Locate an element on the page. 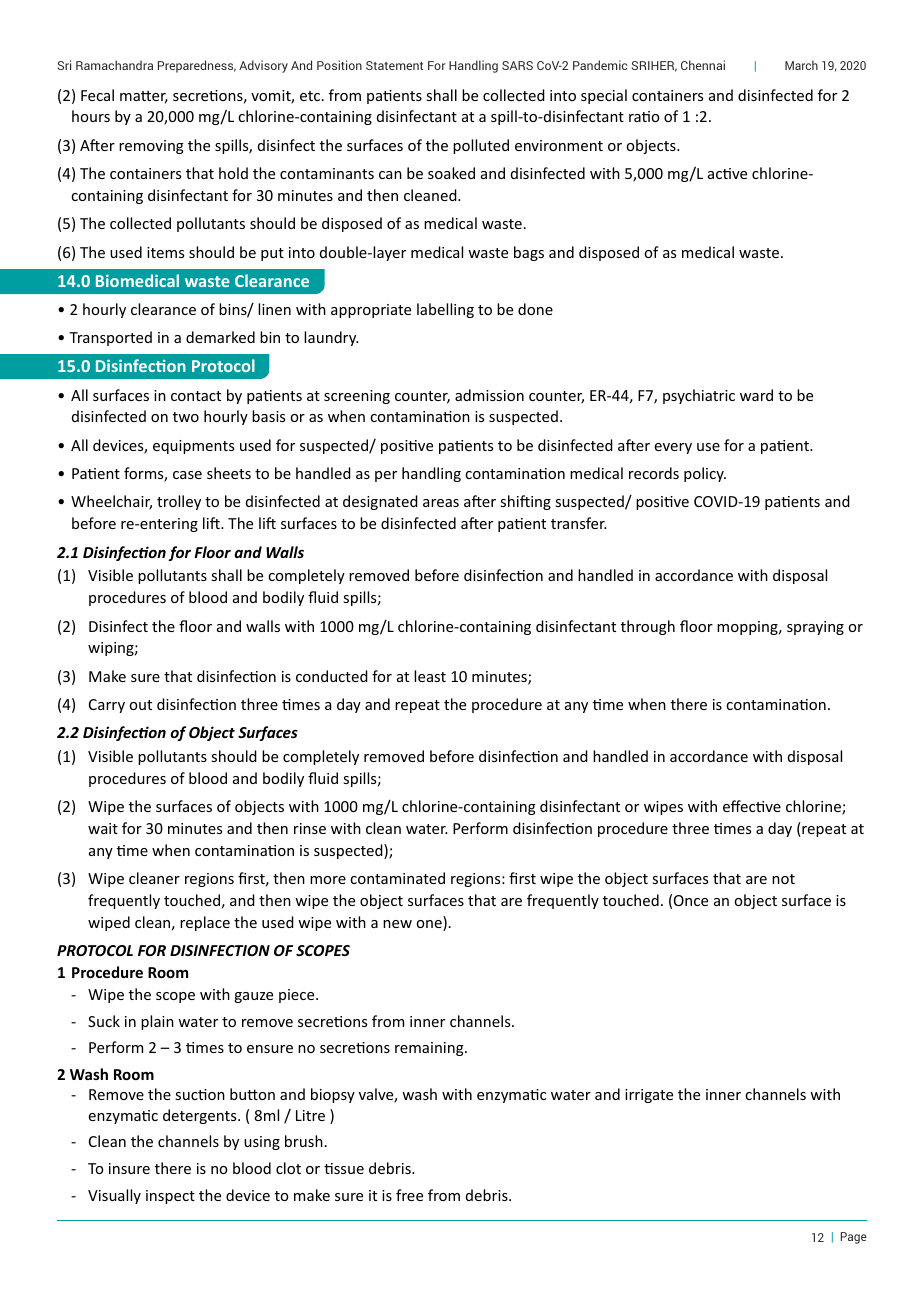 This page has height=1308, width=924. replace is located at coordinates (205, 923).
